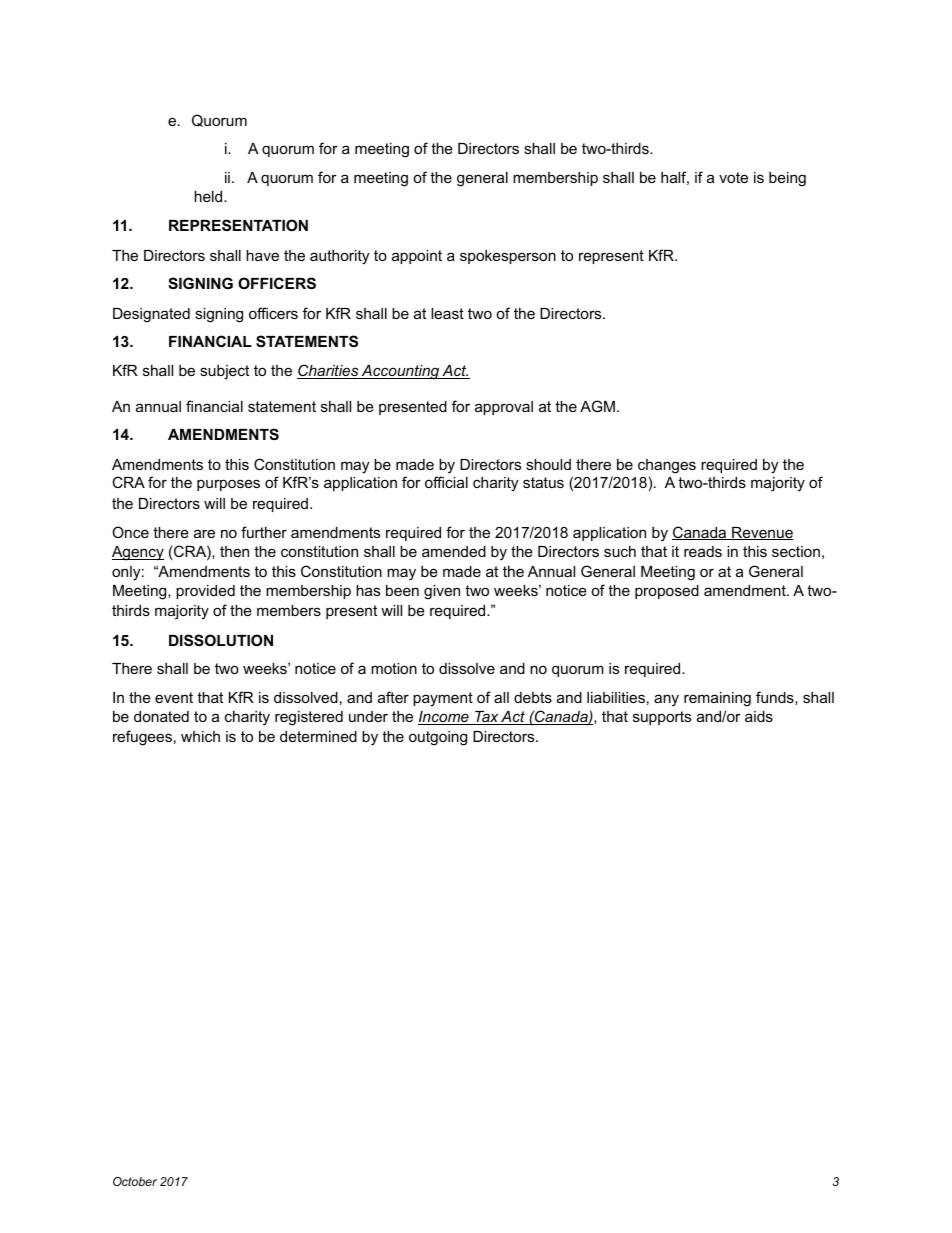 The height and width of the document is (1233, 952). Describe the element at coordinates (446, 482) in the document. I see `official` at that location.
